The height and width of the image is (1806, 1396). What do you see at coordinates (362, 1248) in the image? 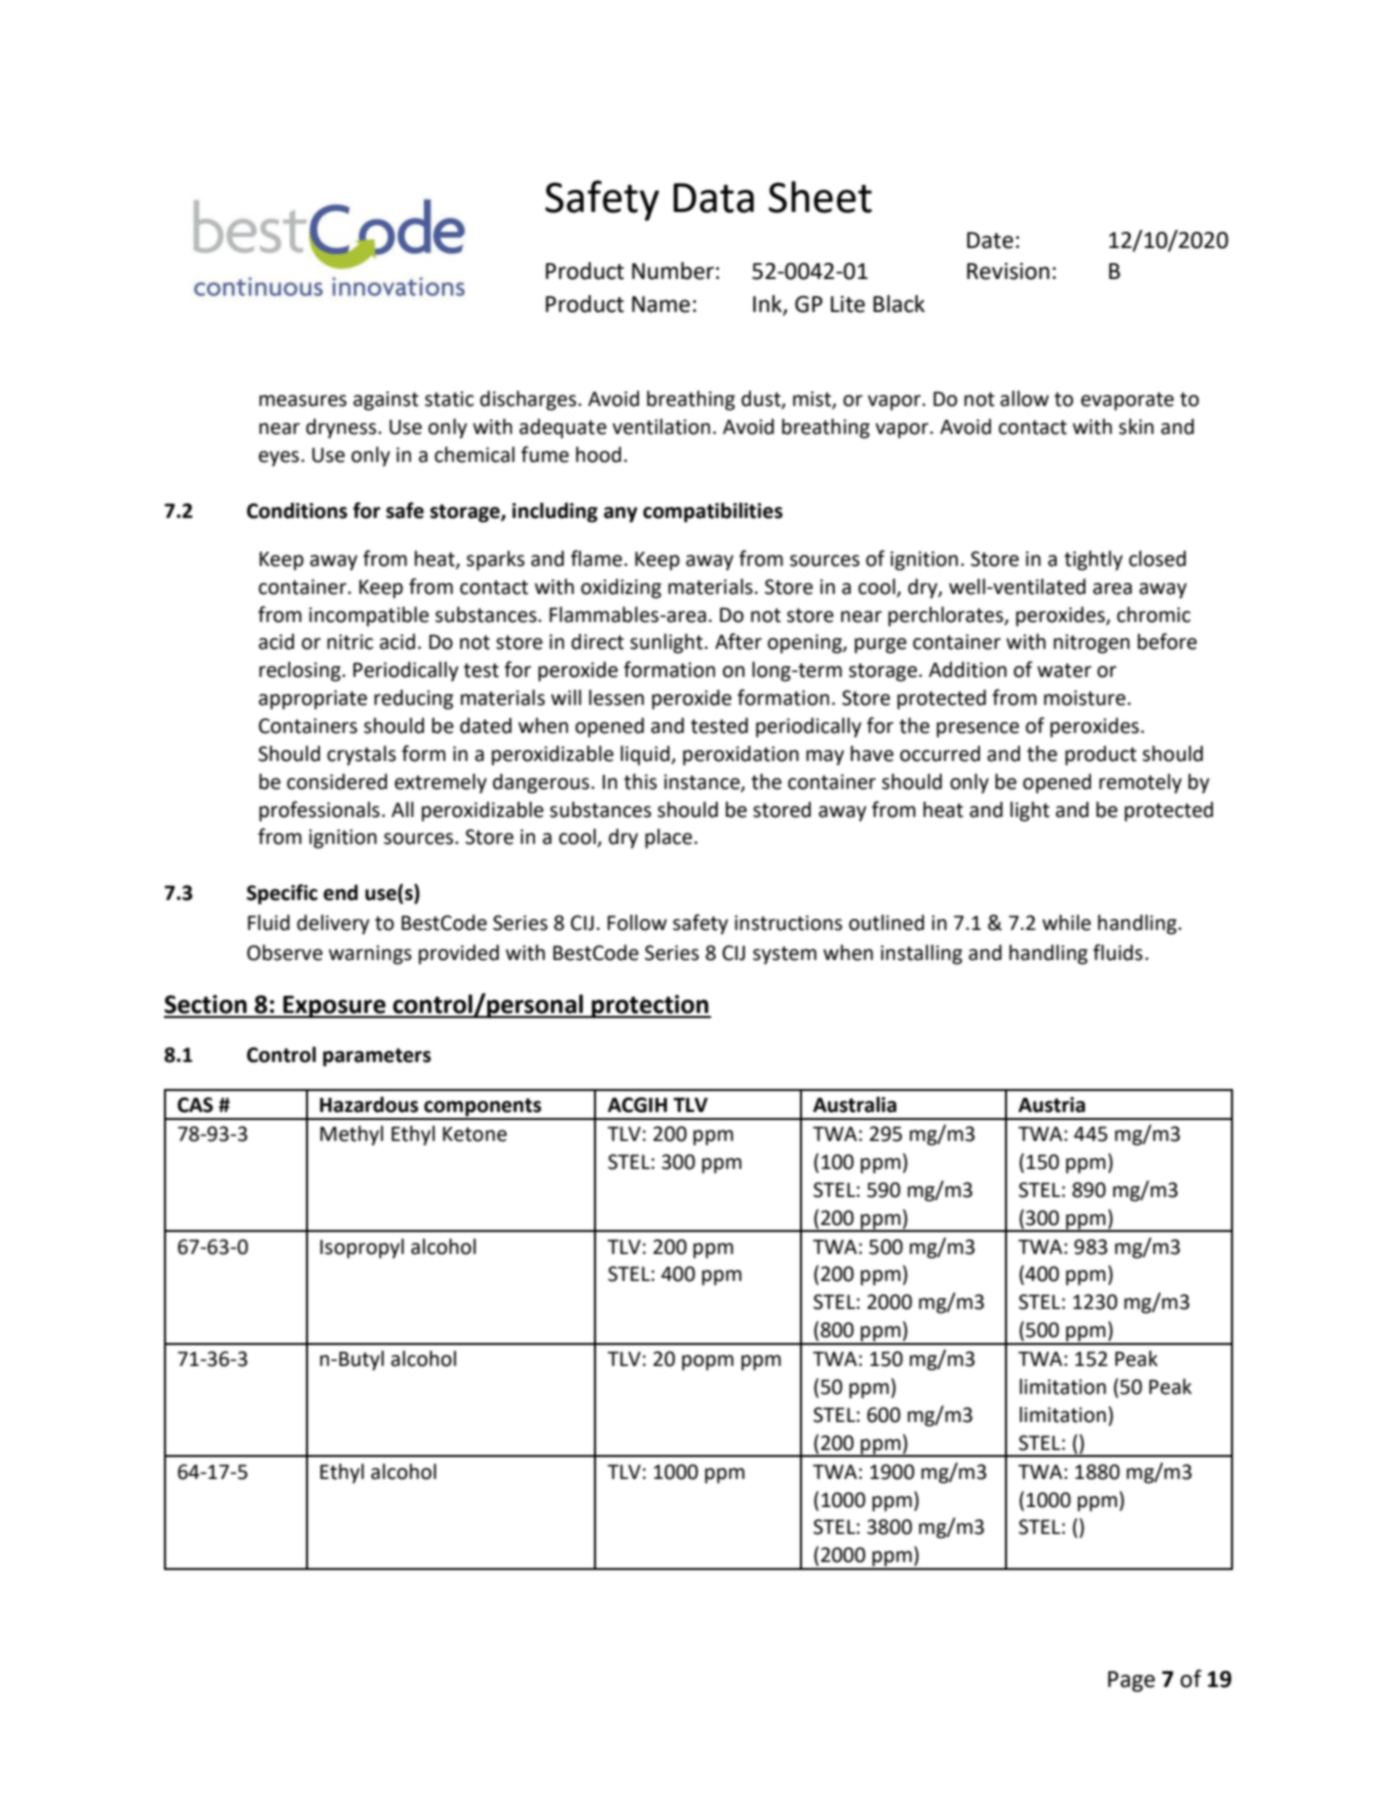
I see `Isopropyl` at bounding box center [362, 1248].
